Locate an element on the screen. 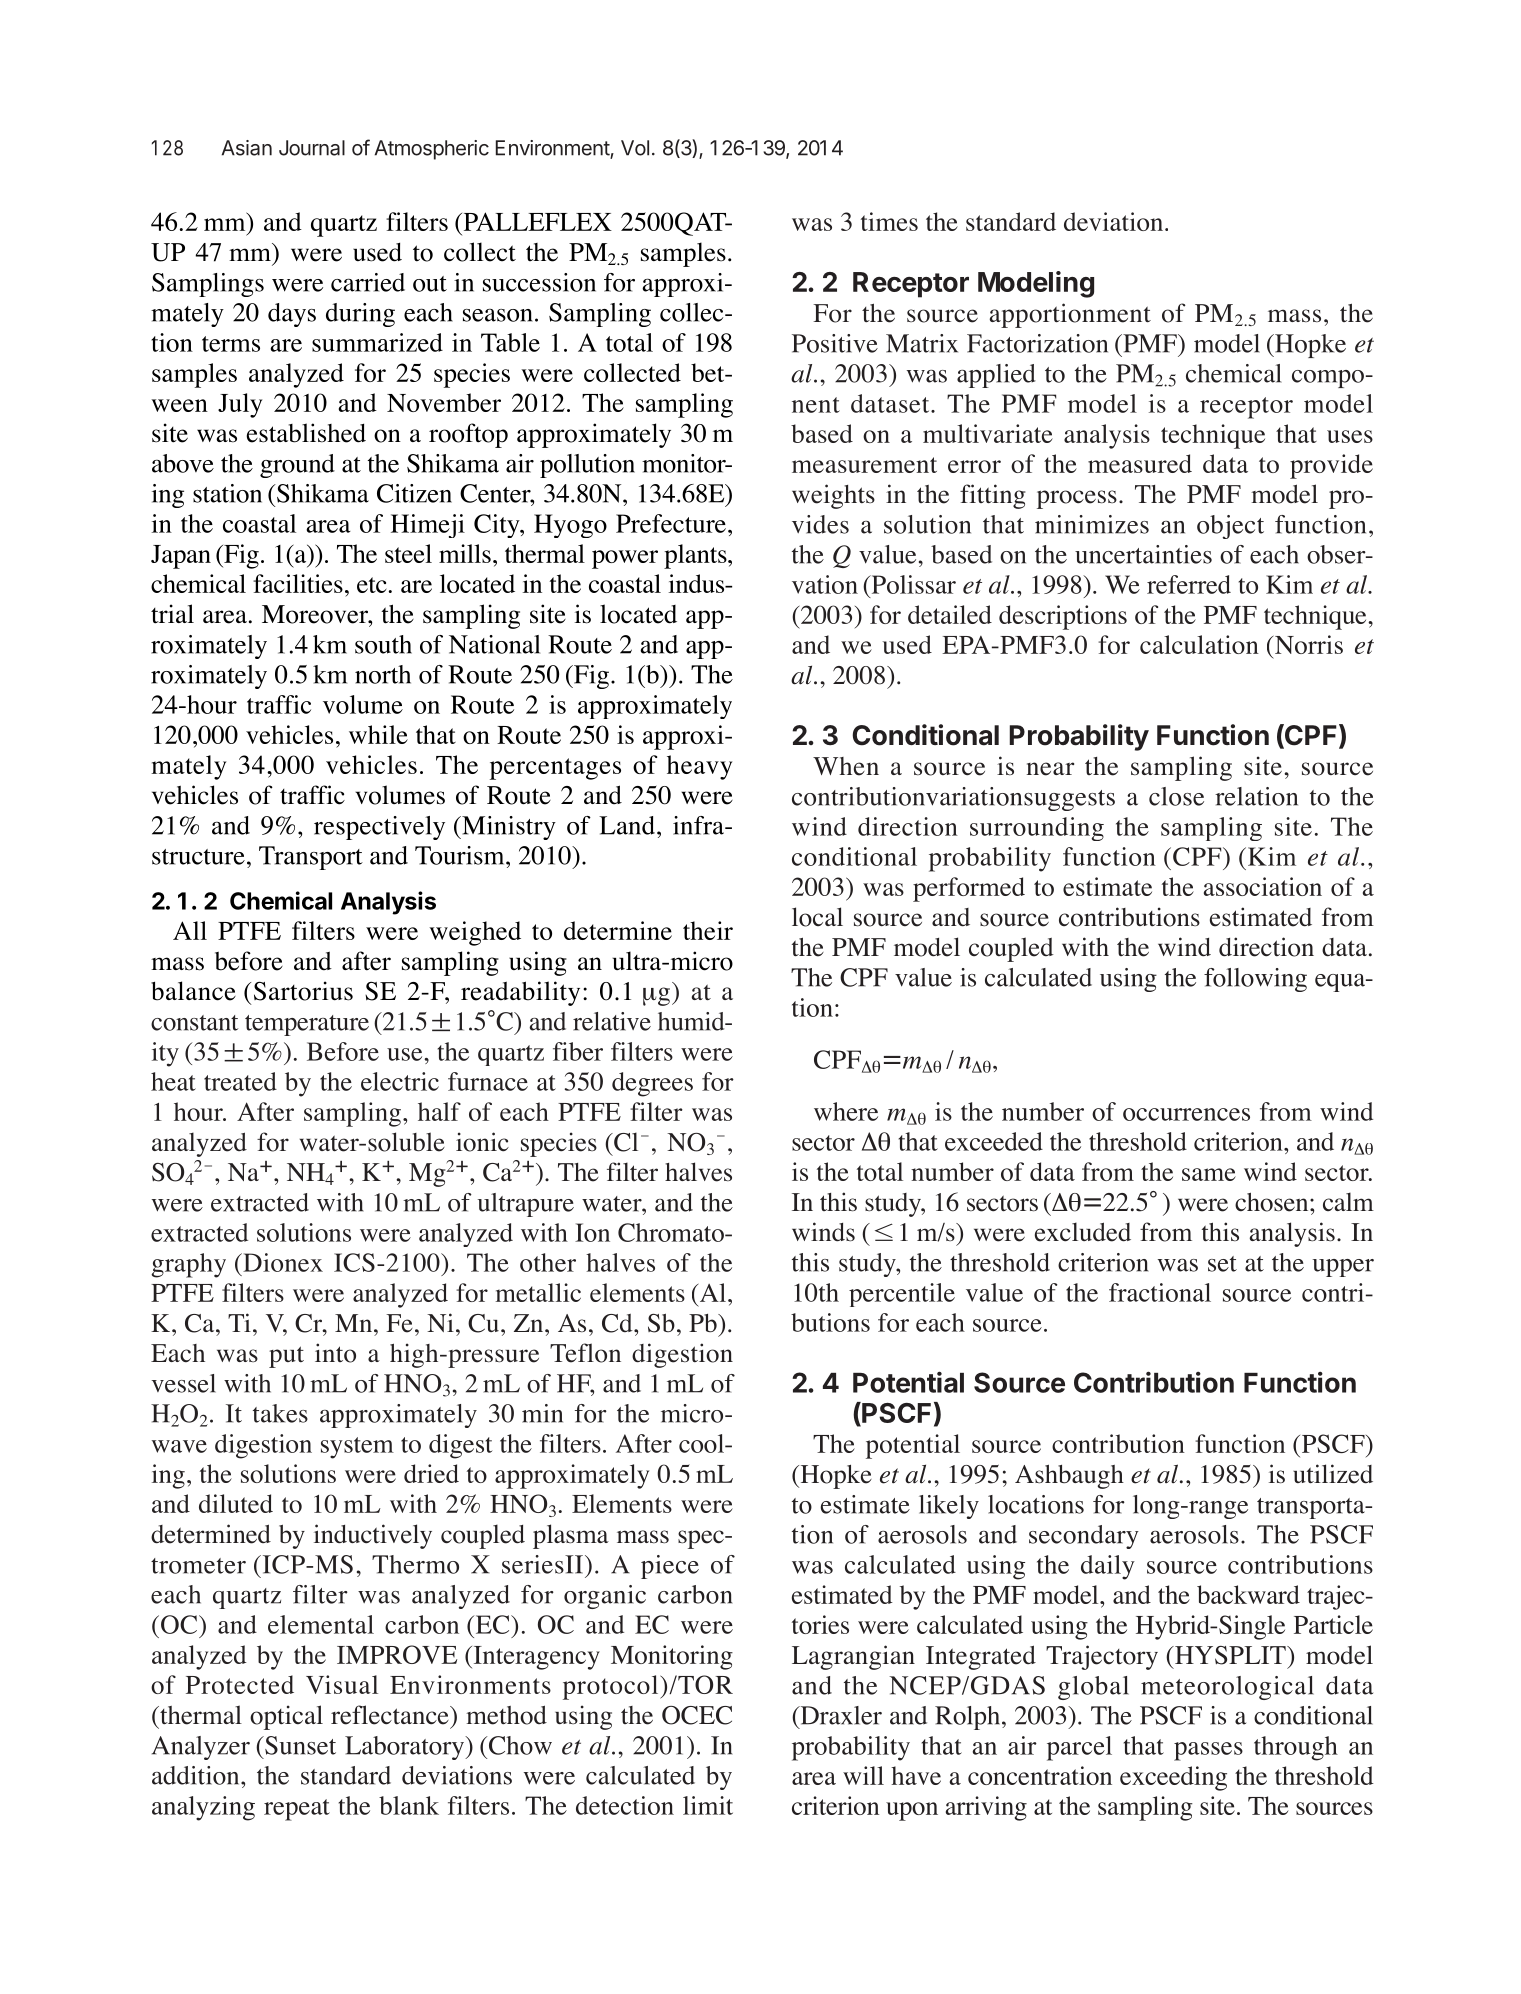 This screenshot has width=1521, height=1994. Journal is located at coordinates (312, 148).
